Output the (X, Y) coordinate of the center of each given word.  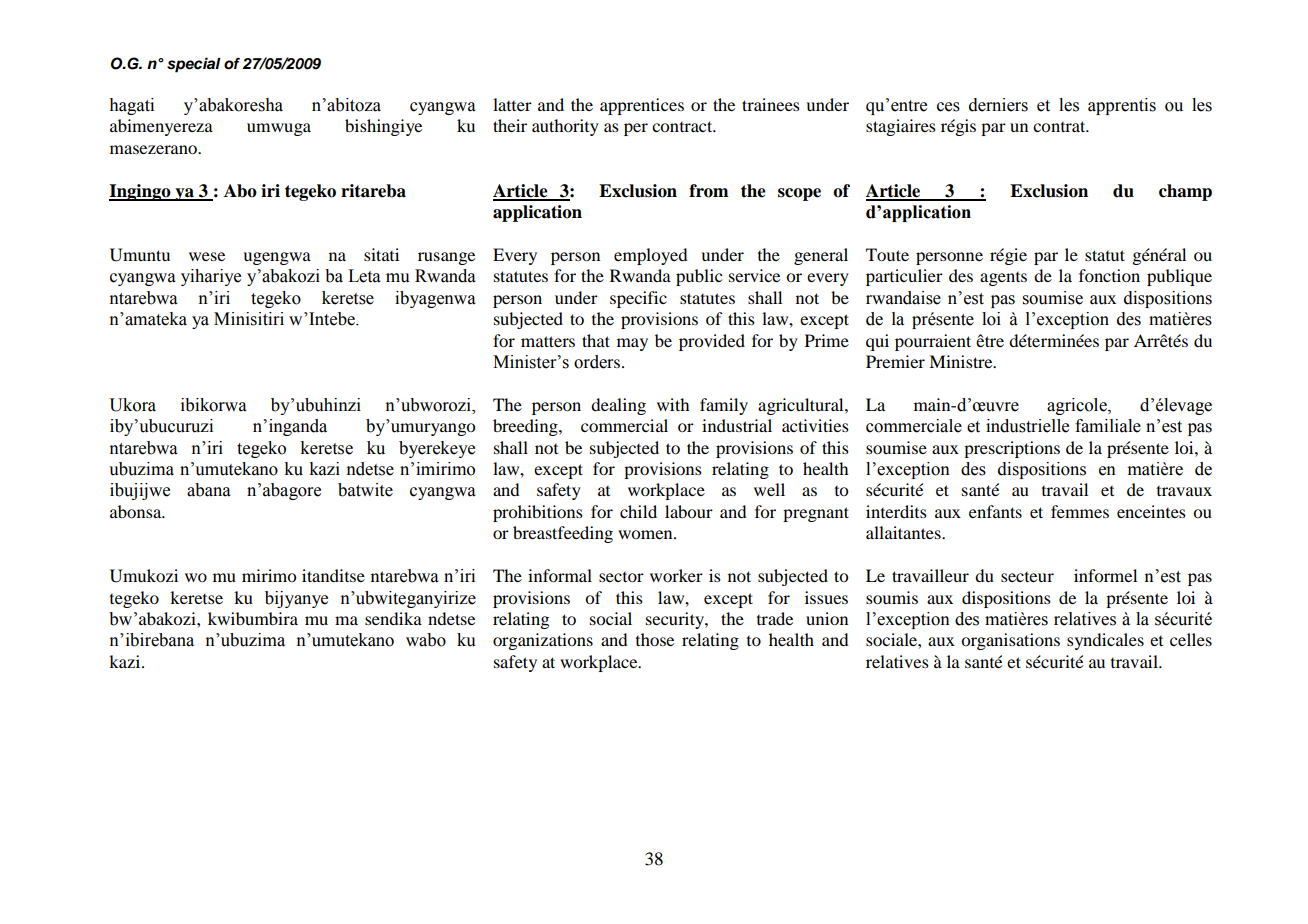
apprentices (642, 106)
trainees (771, 104)
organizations (543, 641)
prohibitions (538, 513)
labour (689, 511)
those (655, 639)
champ (1185, 192)
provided (712, 342)
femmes (1080, 511)
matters (548, 341)
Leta (364, 276)
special (194, 65)
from (708, 191)
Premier (895, 361)
